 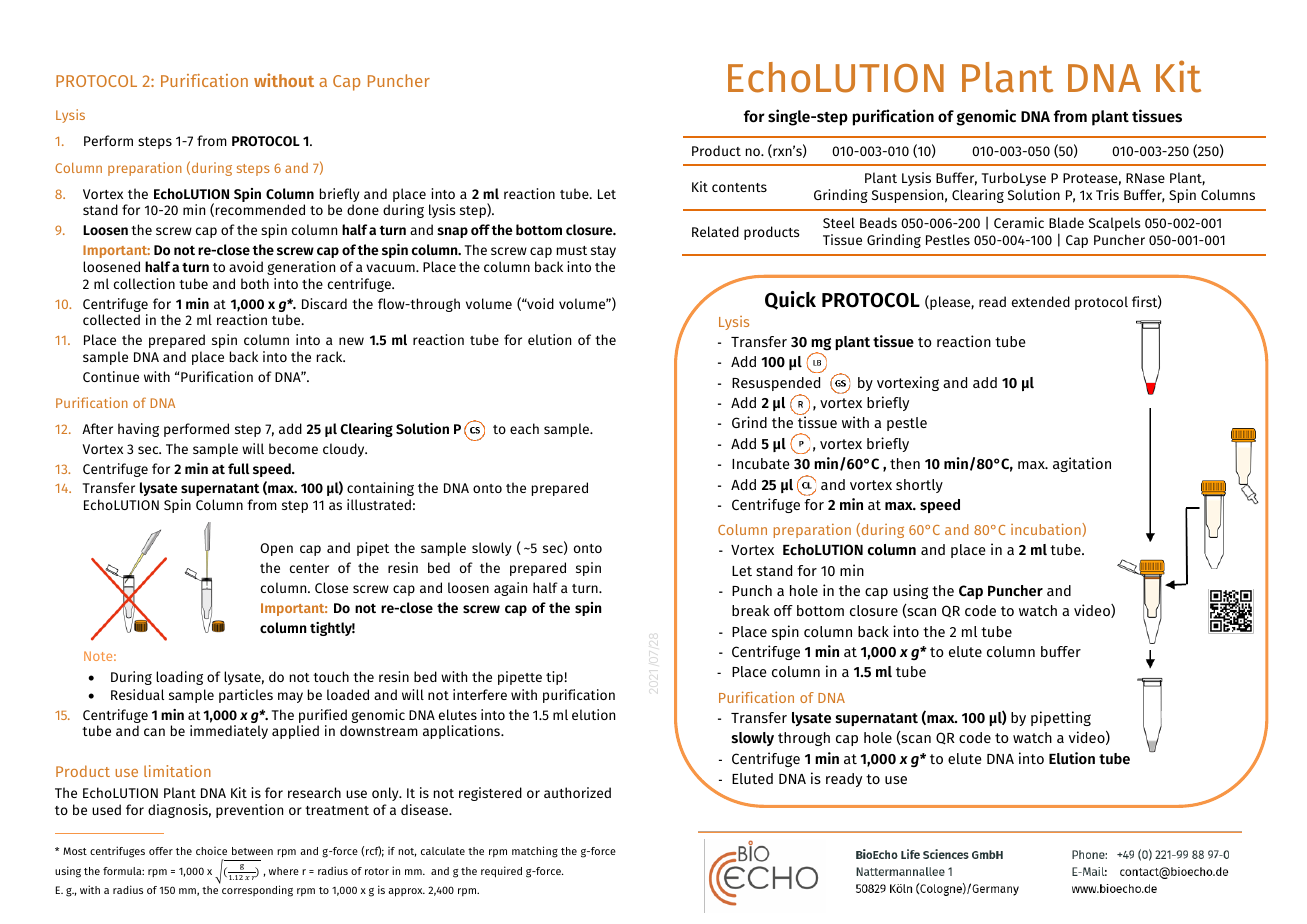 What do you see at coordinates (572, 250) in the screenshot?
I see `must` at bounding box center [572, 250].
